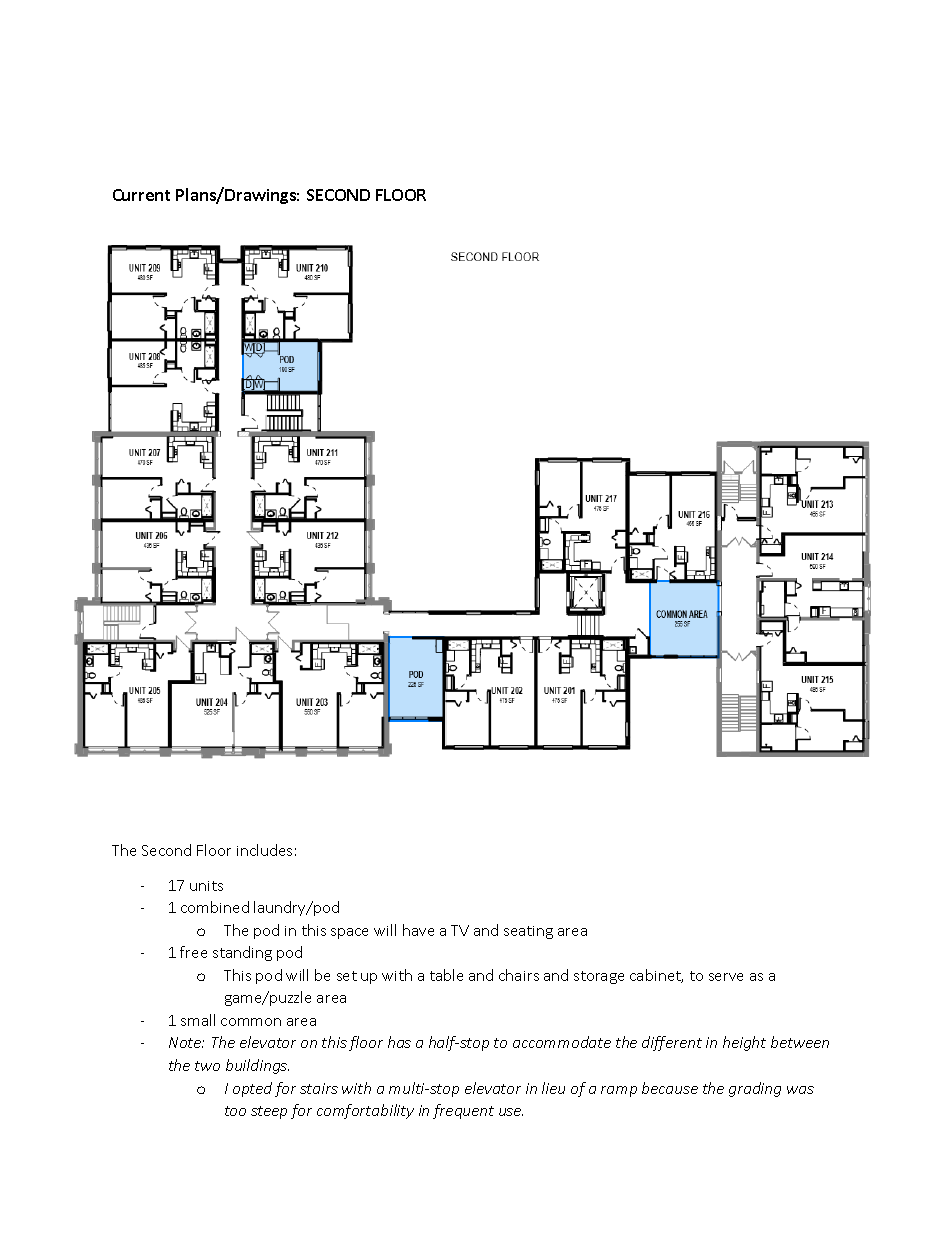 This page has width=952, height=1233. What do you see at coordinates (528, 932) in the page?
I see `seating` at bounding box center [528, 932].
